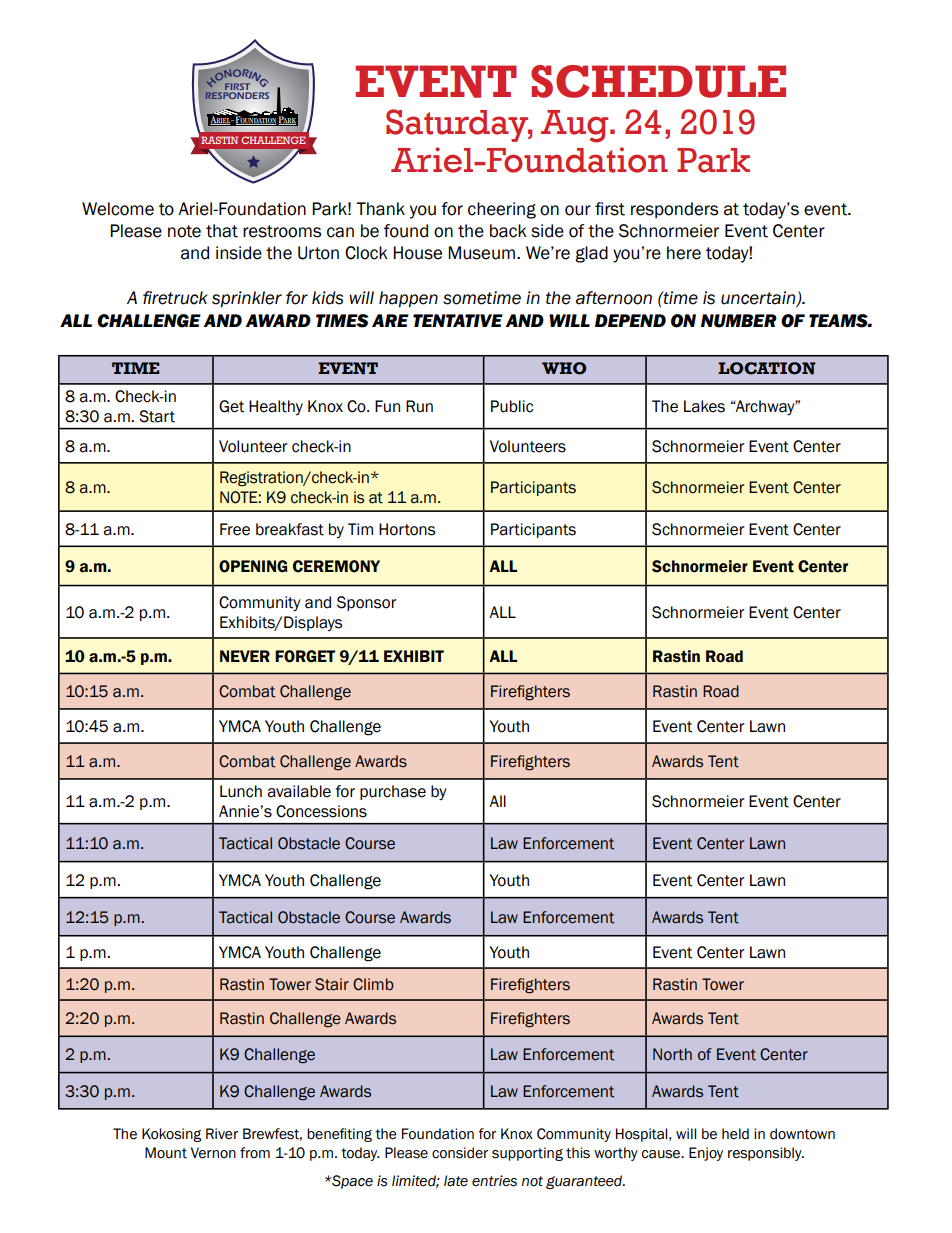 The image size is (952, 1233). I want to click on Start, so click(157, 416).
